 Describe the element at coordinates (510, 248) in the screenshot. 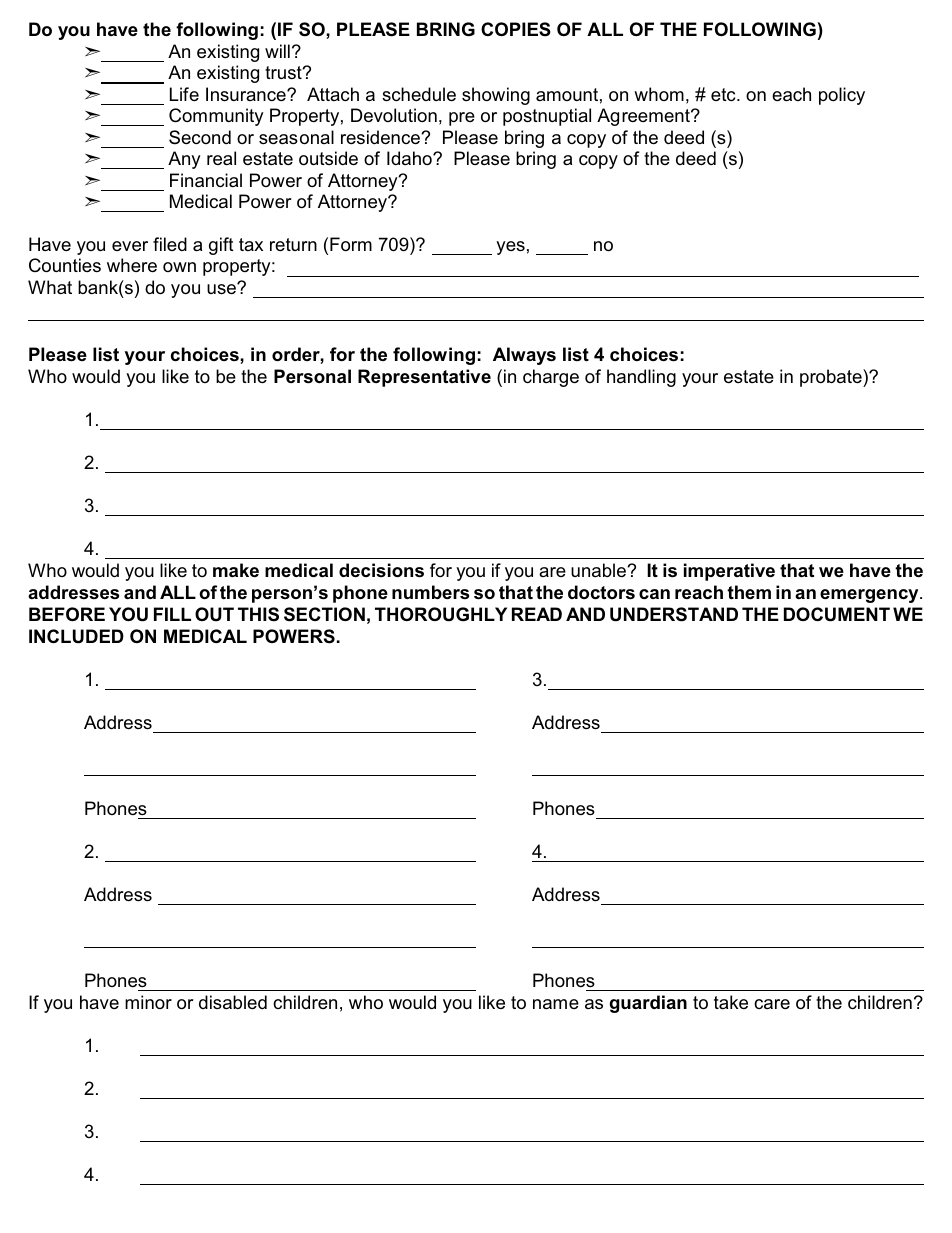

I see `yes` at that location.
